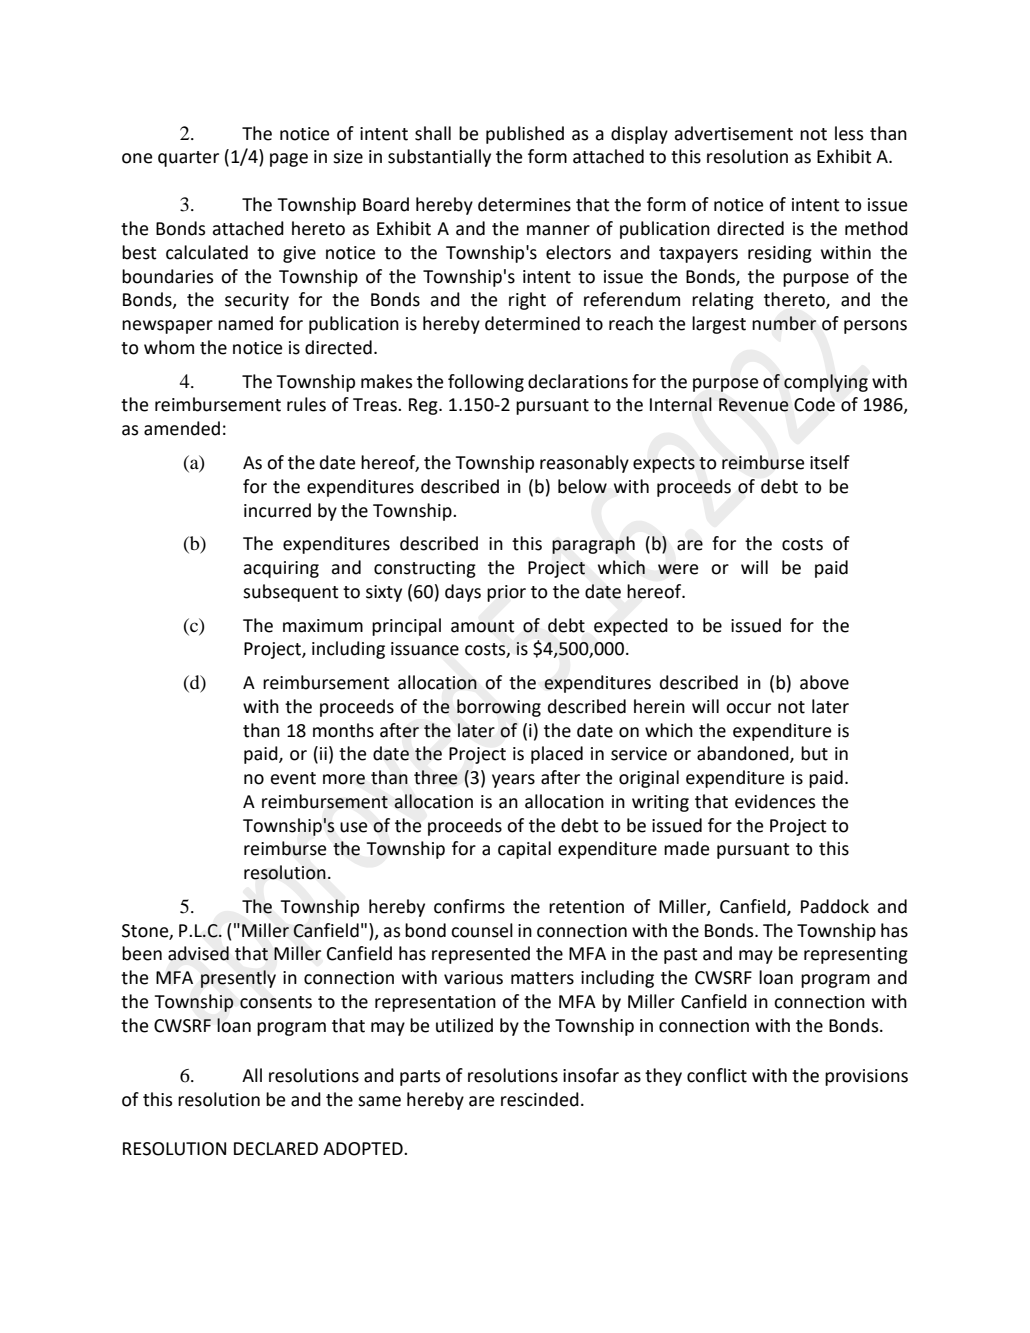  I want to click on event, so click(293, 778).
